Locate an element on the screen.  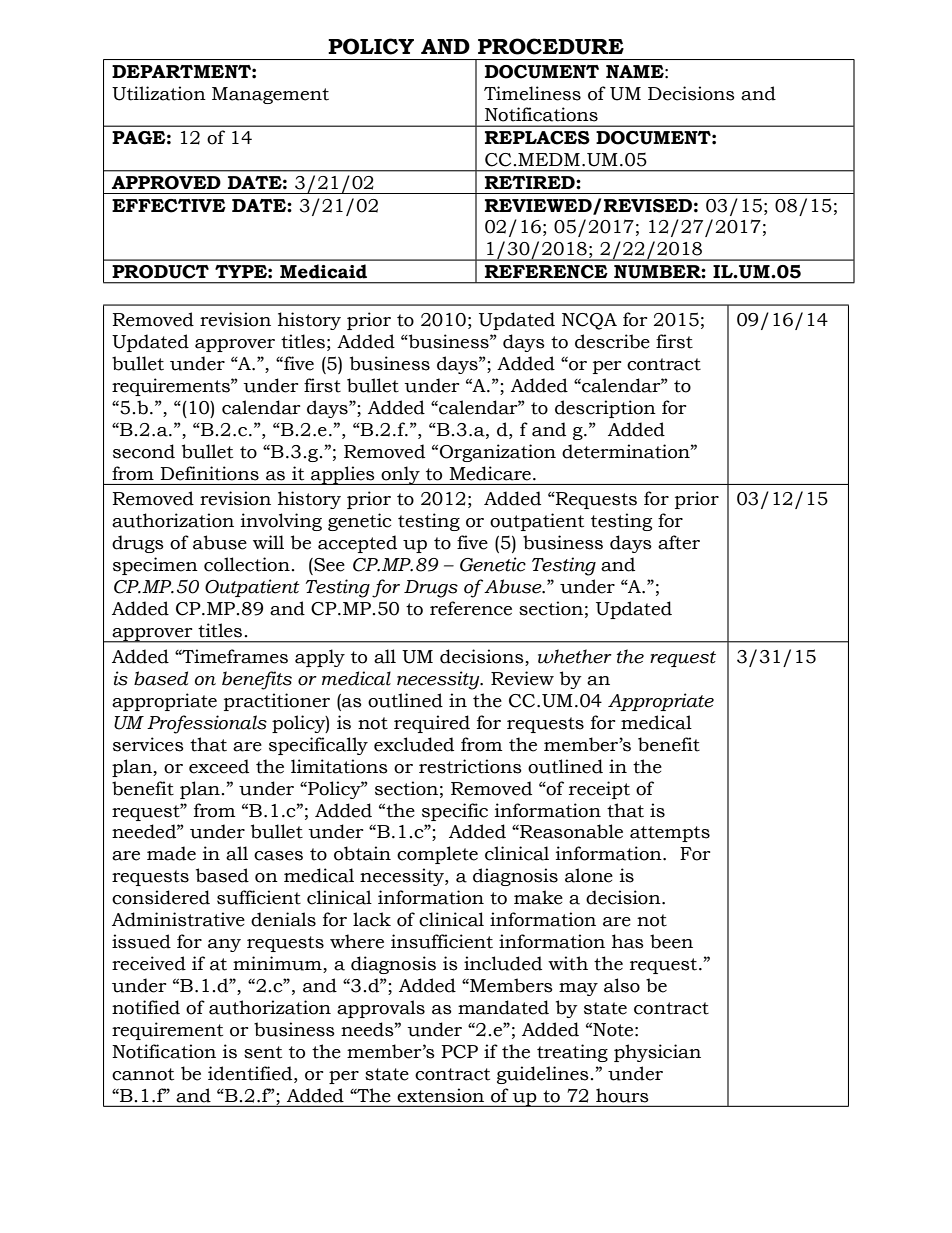
PROCEDURE is located at coordinates (551, 46).
